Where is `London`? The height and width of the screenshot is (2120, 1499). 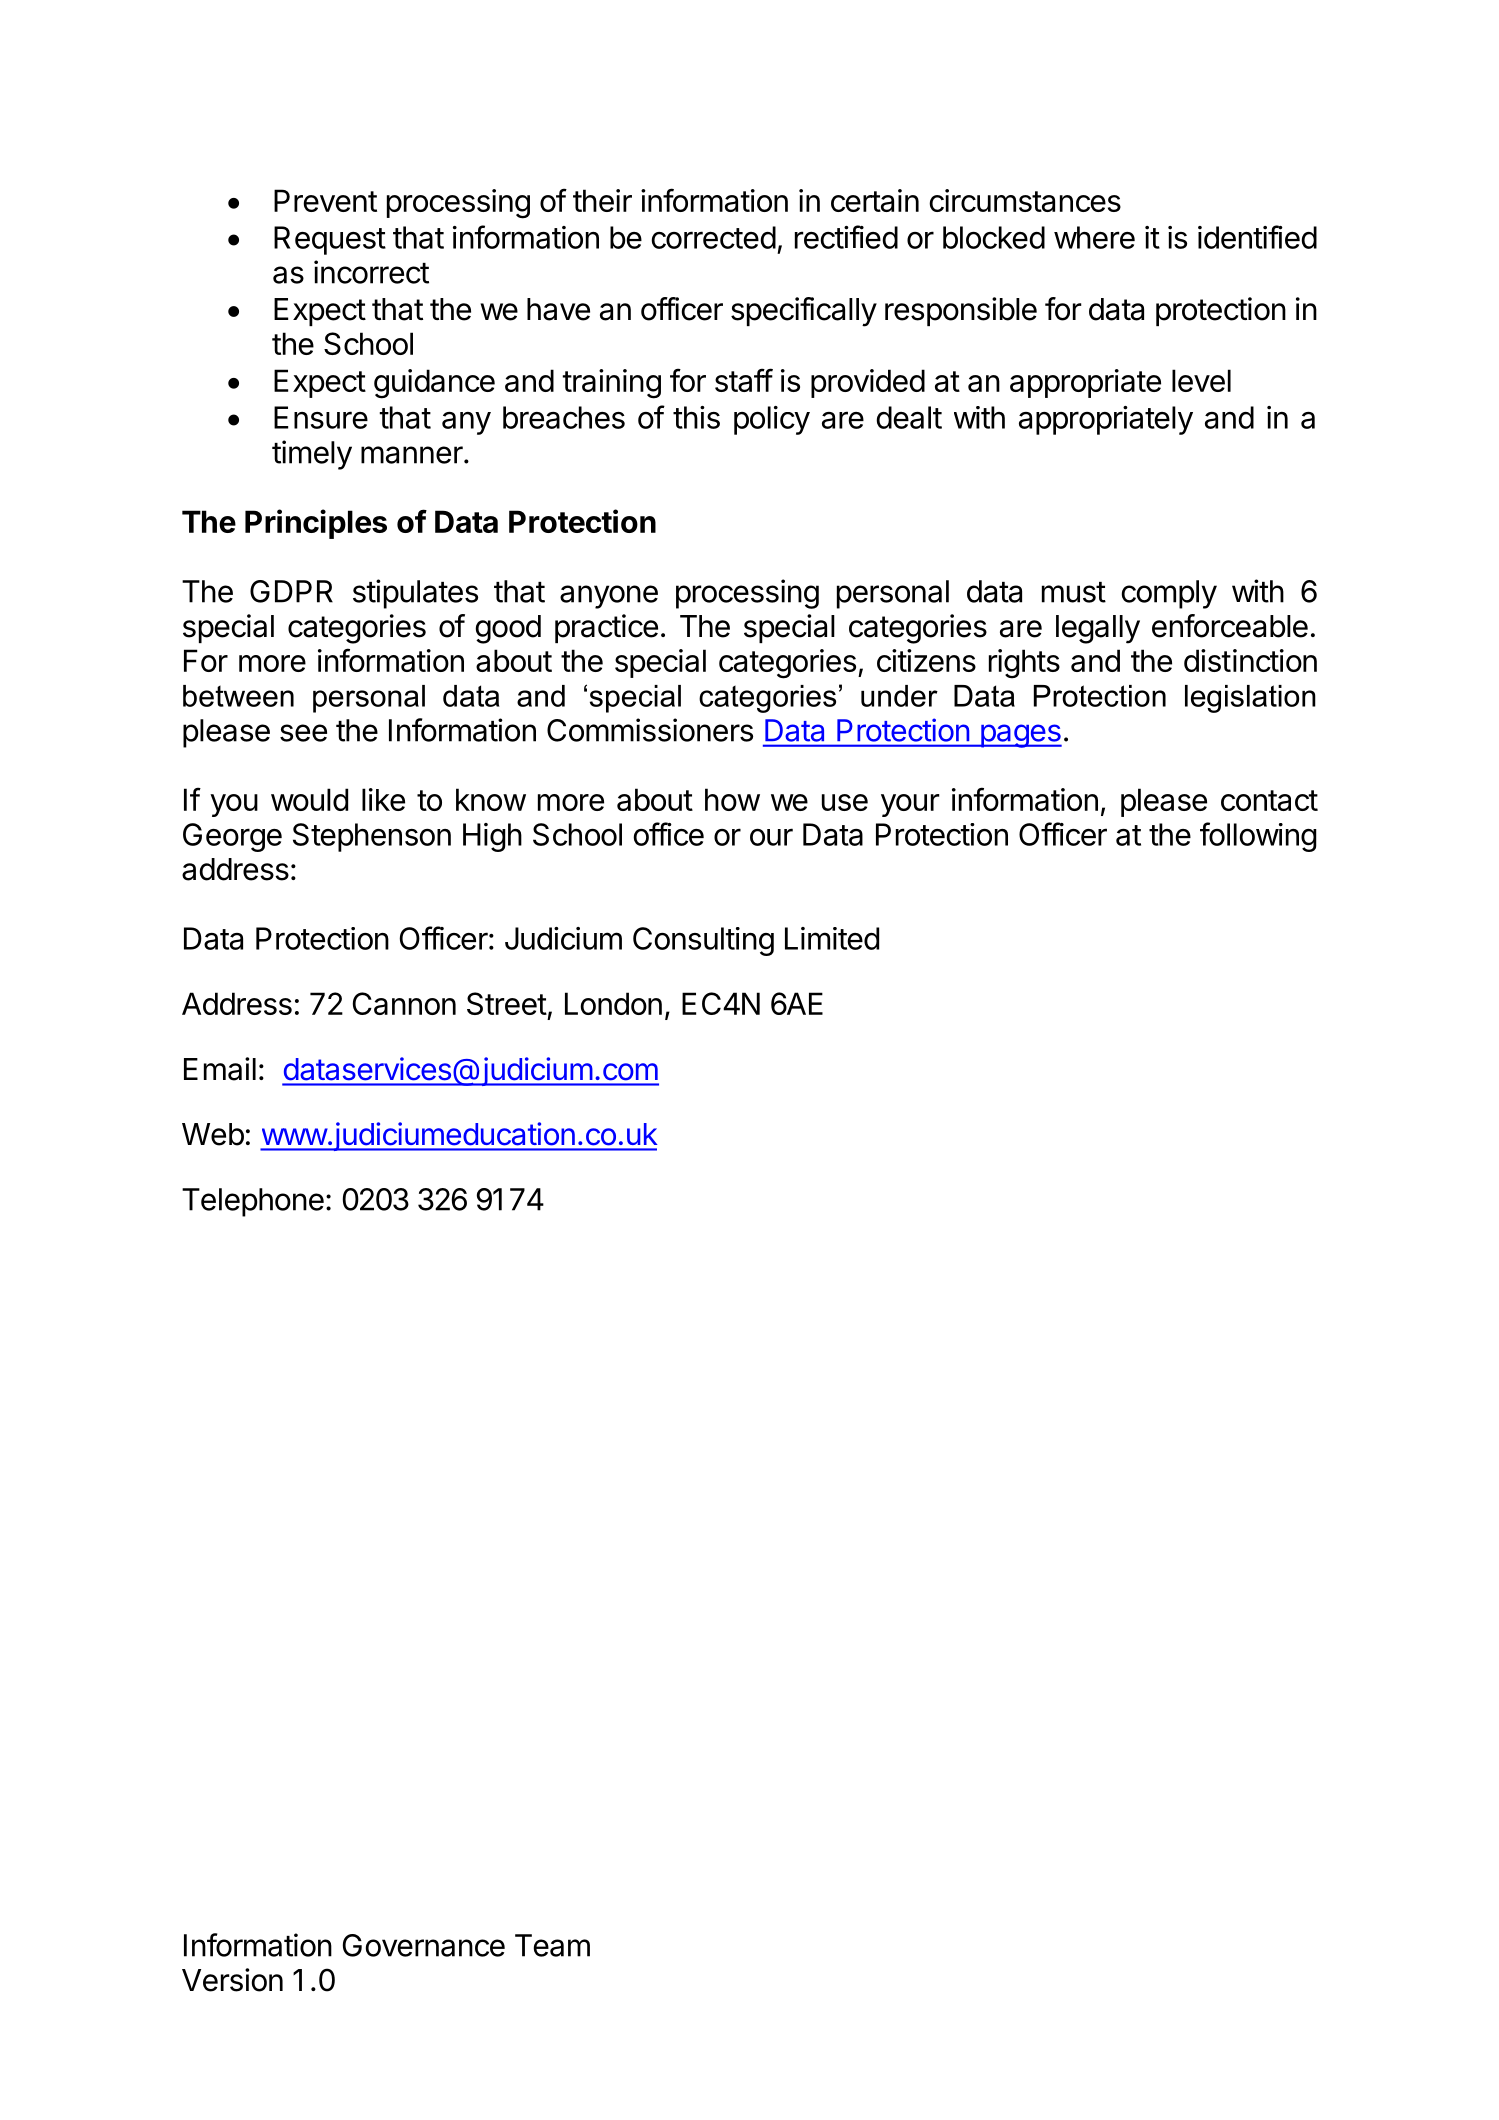 London is located at coordinates (613, 1003).
